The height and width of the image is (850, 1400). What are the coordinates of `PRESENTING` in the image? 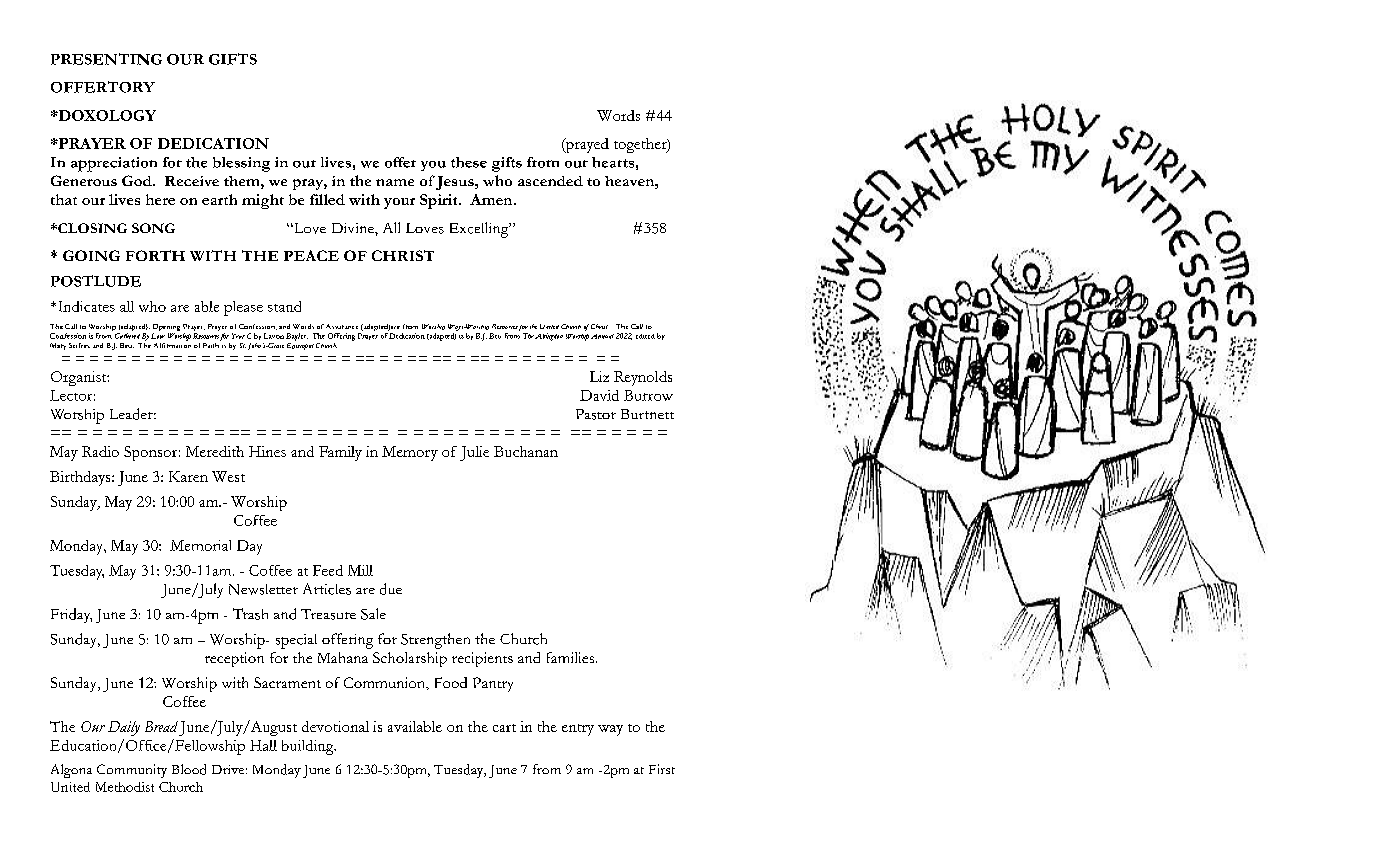 It's located at (106, 59).
